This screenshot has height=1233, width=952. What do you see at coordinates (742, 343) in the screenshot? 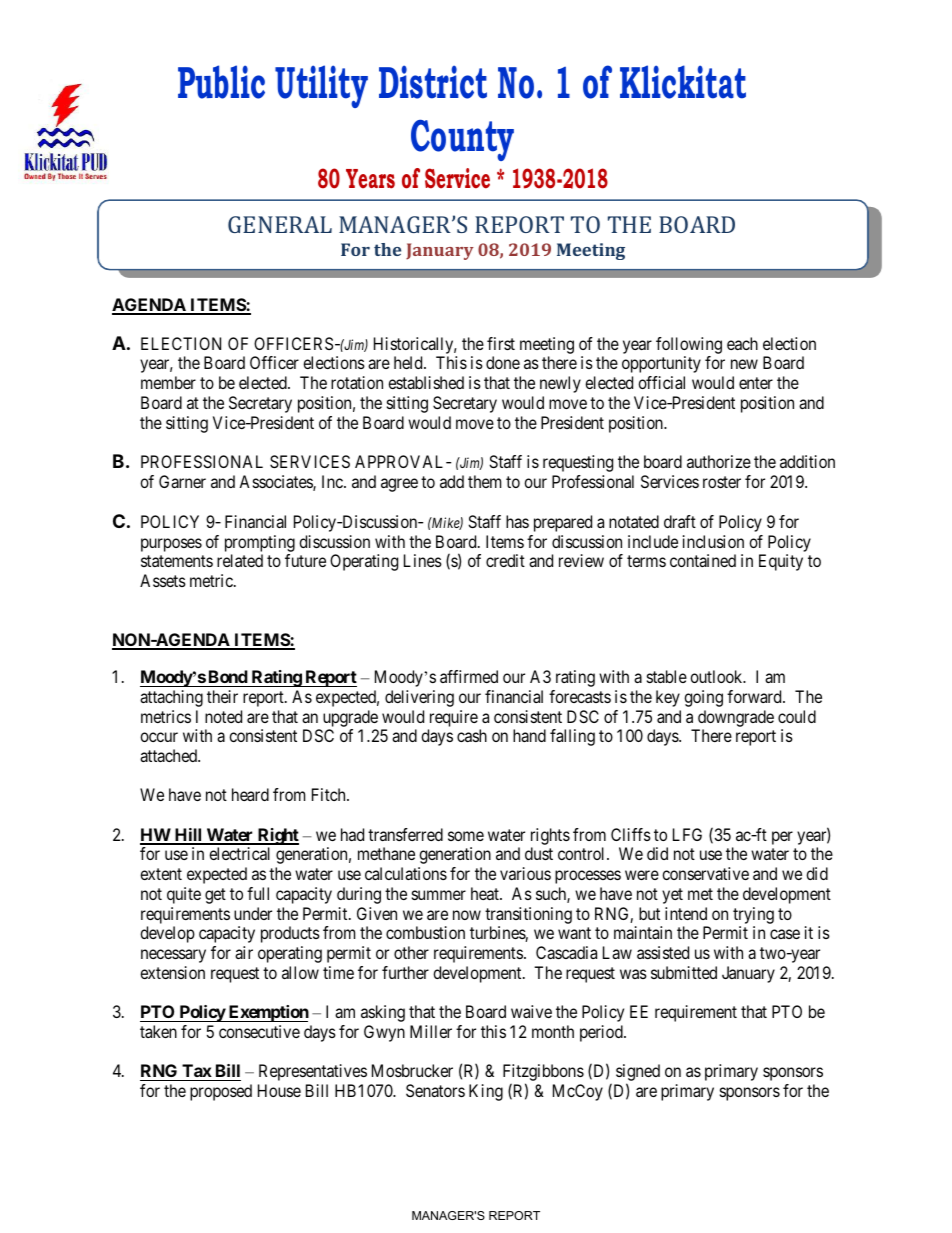
I see `each` at bounding box center [742, 343].
